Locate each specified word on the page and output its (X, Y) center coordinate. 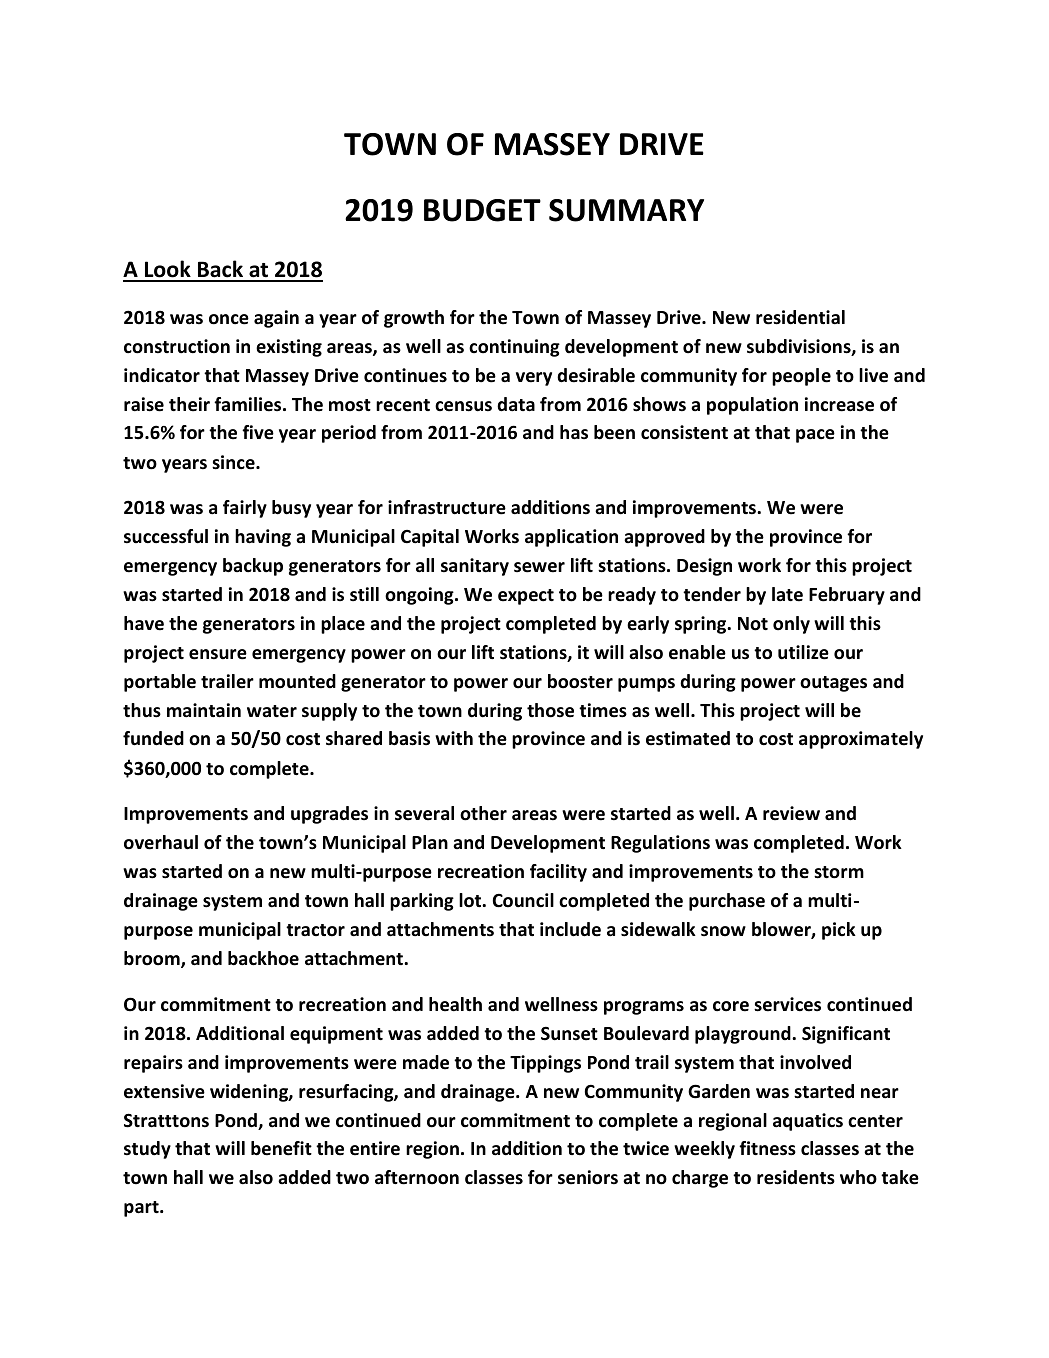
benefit (281, 1148)
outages (833, 684)
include (570, 929)
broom (153, 959)
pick (839, 931)
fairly (245, 509)
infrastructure (447, 507)
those (550, 710)
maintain (204, 710)
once (229, 319)
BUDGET (482, 210)
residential (800, 317)
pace (815, 436)
